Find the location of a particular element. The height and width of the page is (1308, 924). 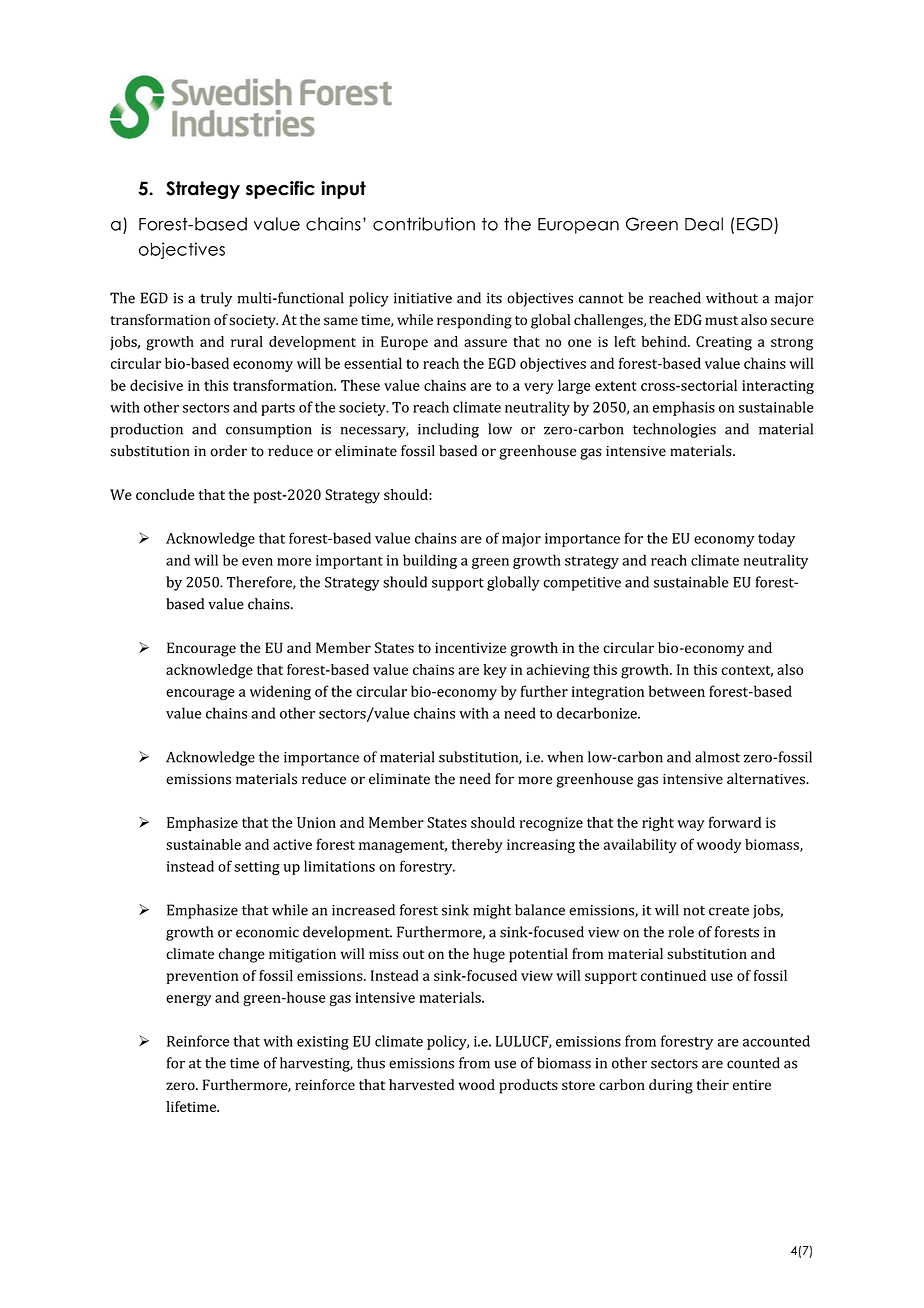

contribution is located at coordinates (424, 224).
